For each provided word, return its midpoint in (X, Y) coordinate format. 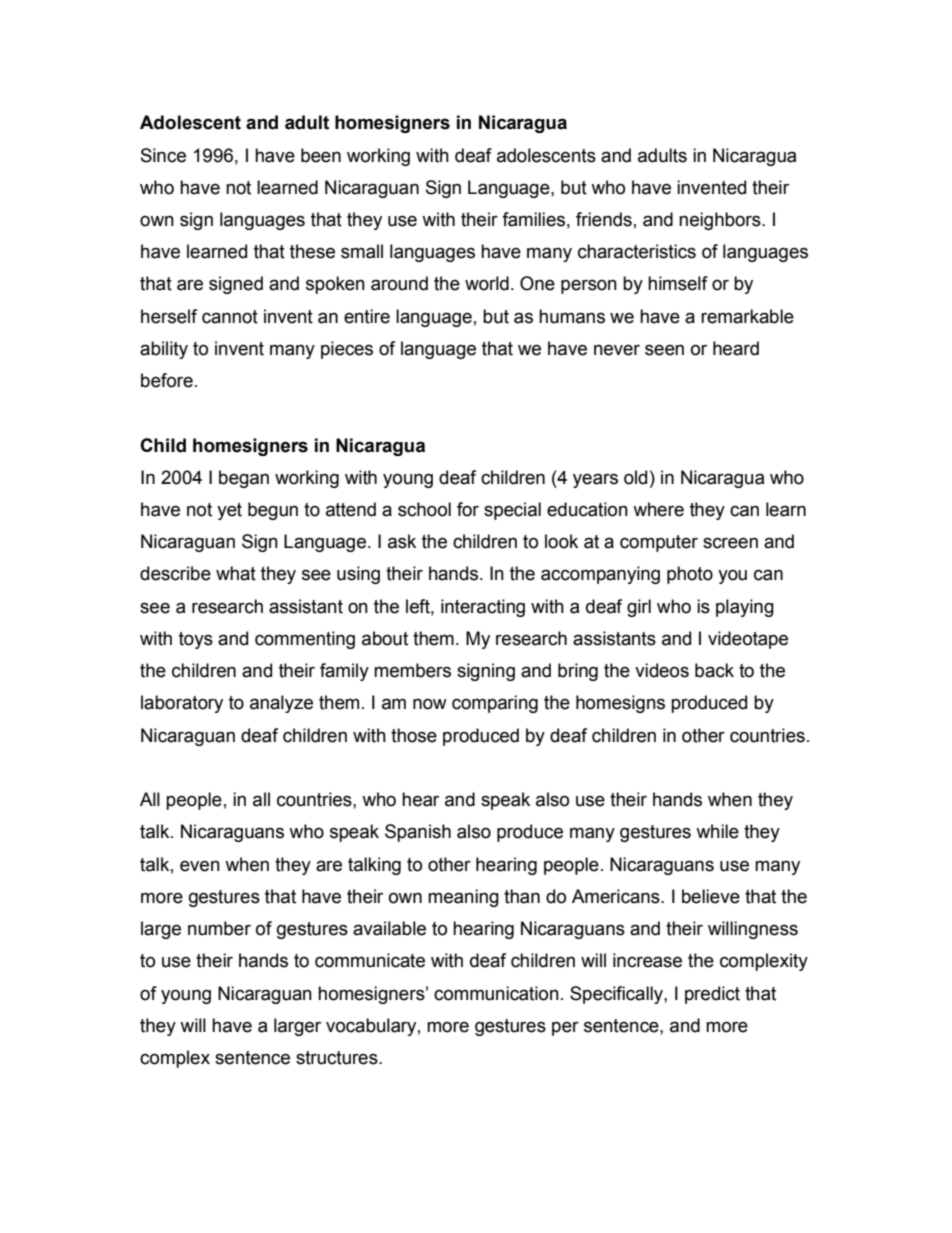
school (424, 509)
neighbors (721, 221)
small (362, 251)
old (635, 477)
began (244, 479)
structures (338, 1058)
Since (163, 155)
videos (662, 670)
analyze (281, 704)
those (414, 735)
